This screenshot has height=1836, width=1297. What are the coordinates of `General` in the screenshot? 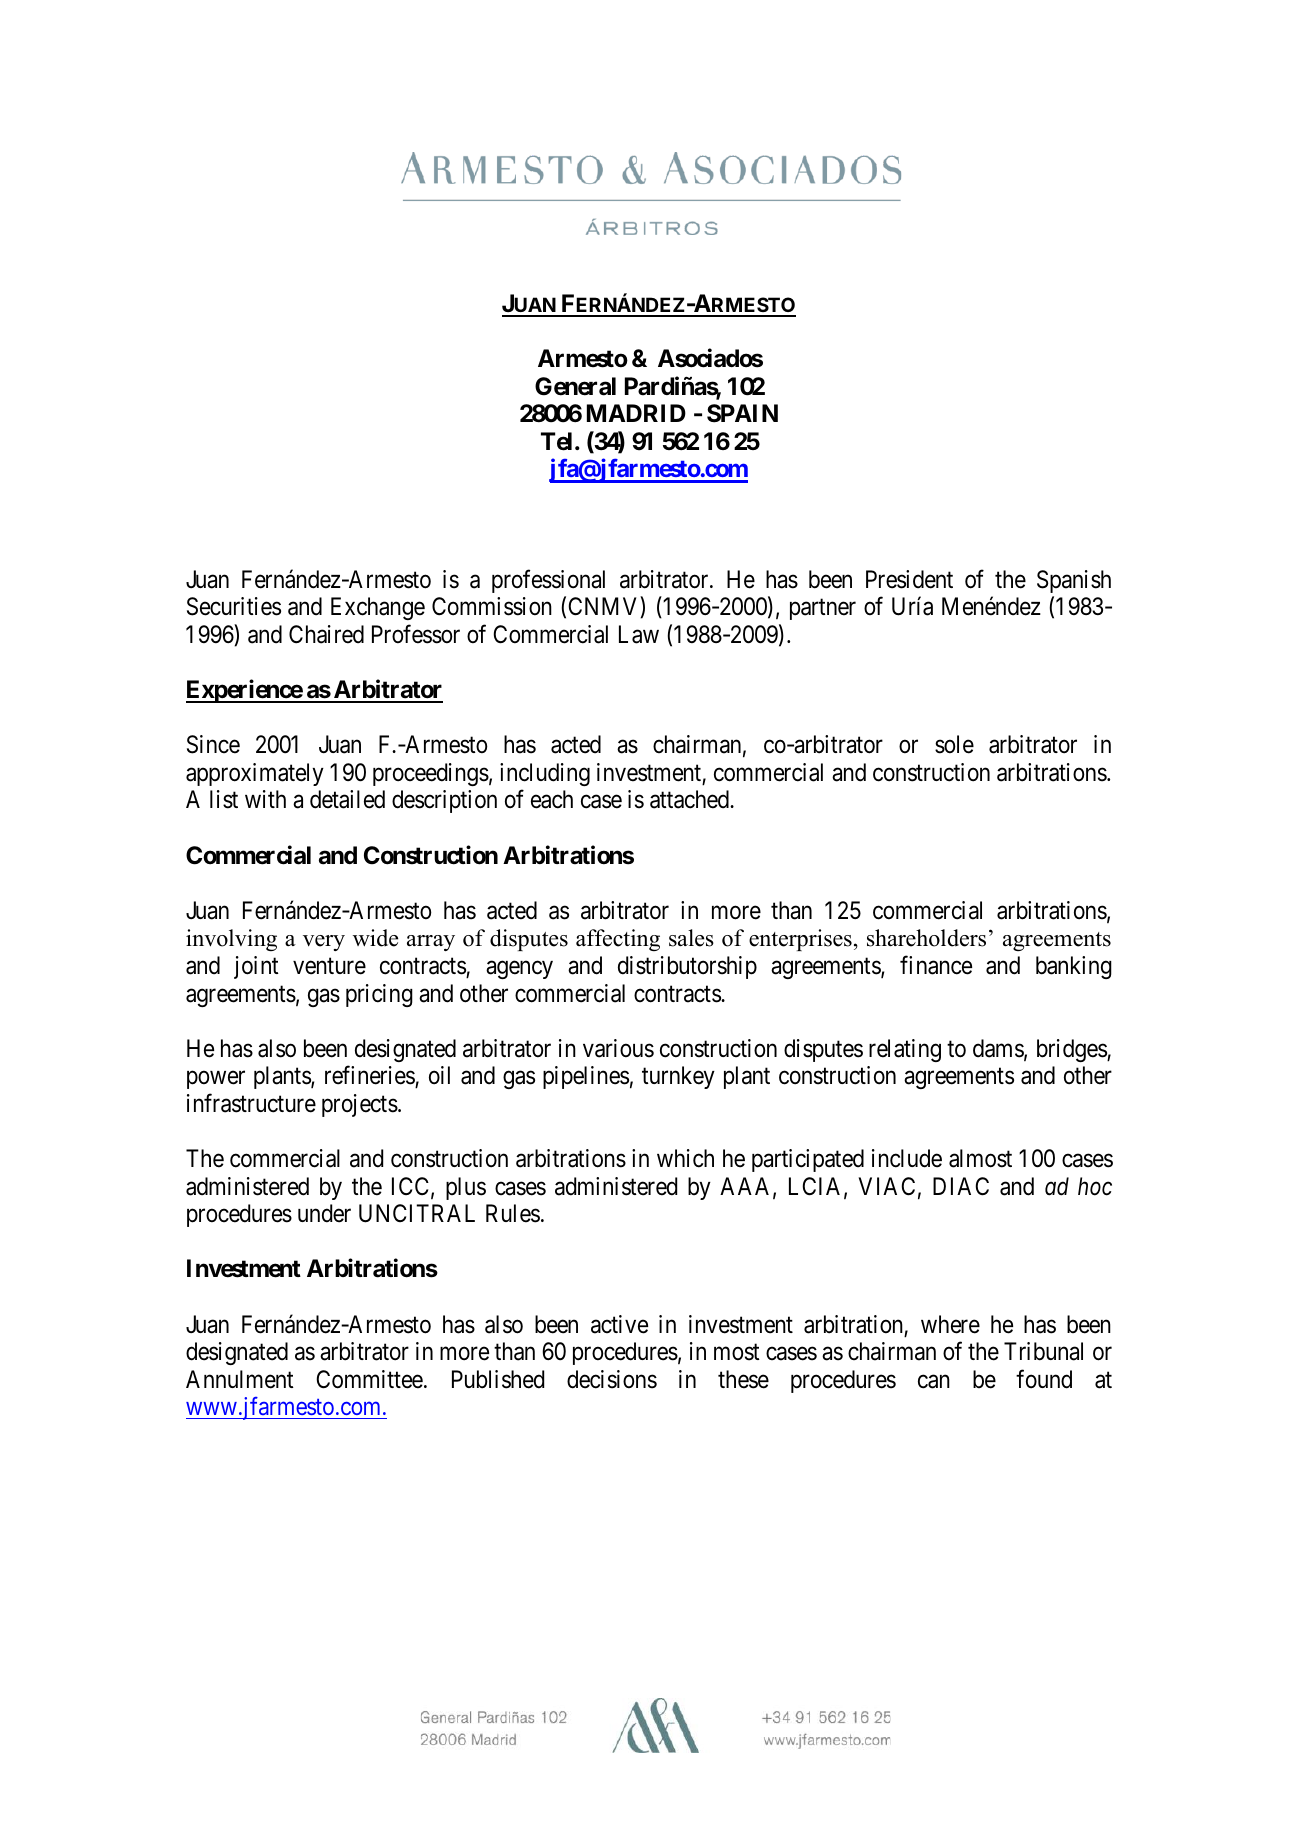 It's located at (575, 386).
